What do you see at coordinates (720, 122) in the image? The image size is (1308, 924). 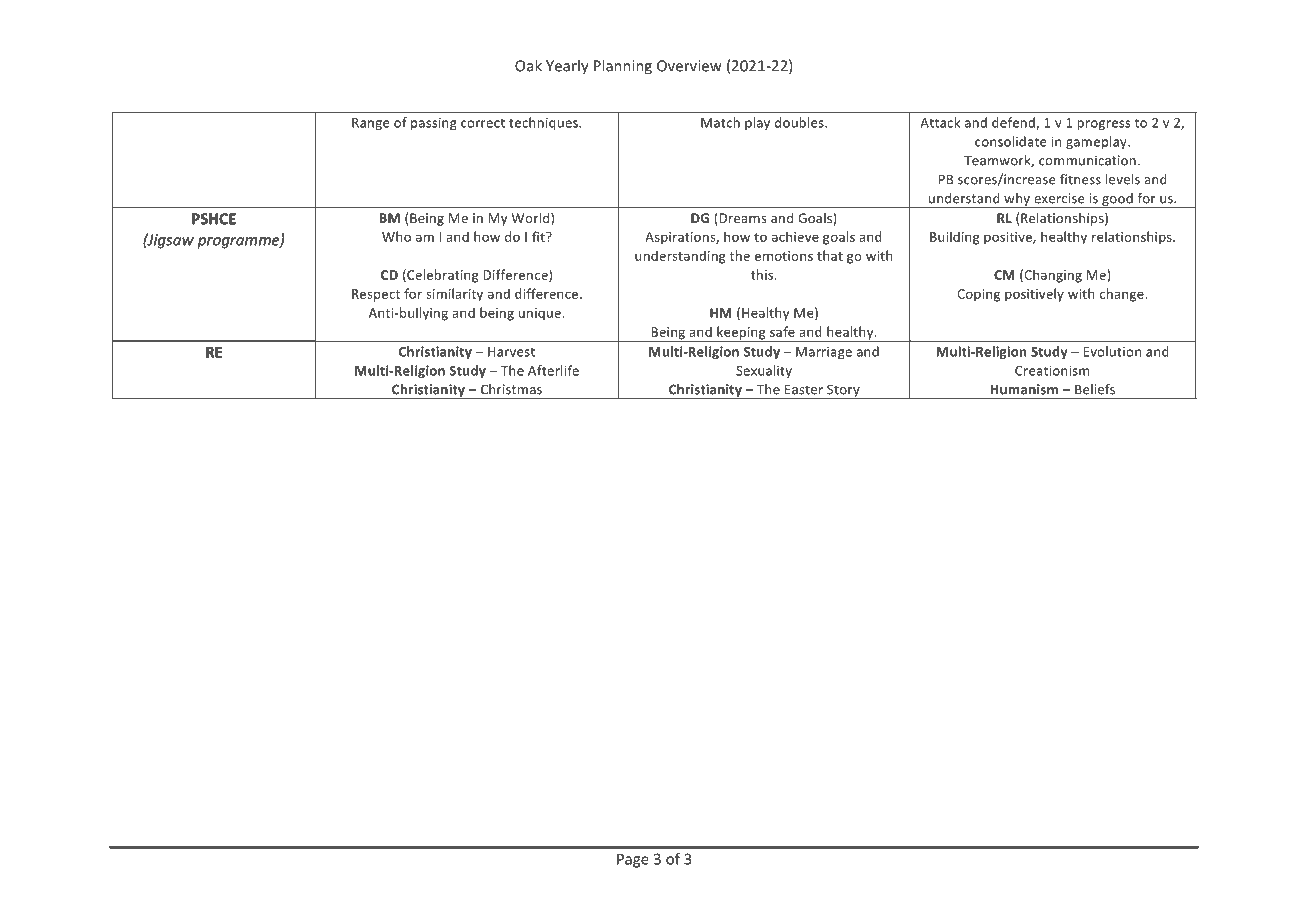 I see `Match` at bounding box center [720, 122].
